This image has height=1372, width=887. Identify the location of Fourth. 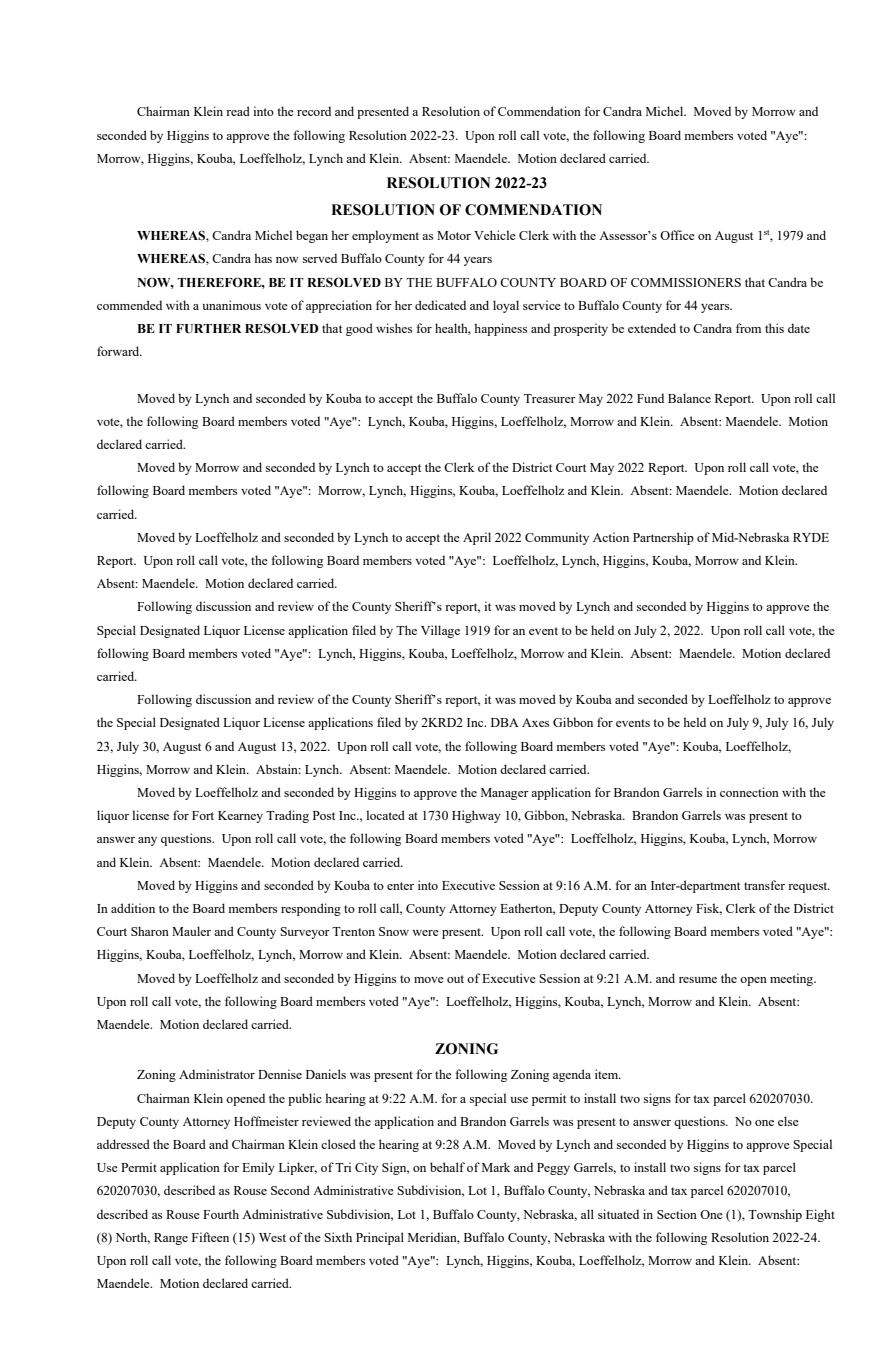
(221, 1214).
